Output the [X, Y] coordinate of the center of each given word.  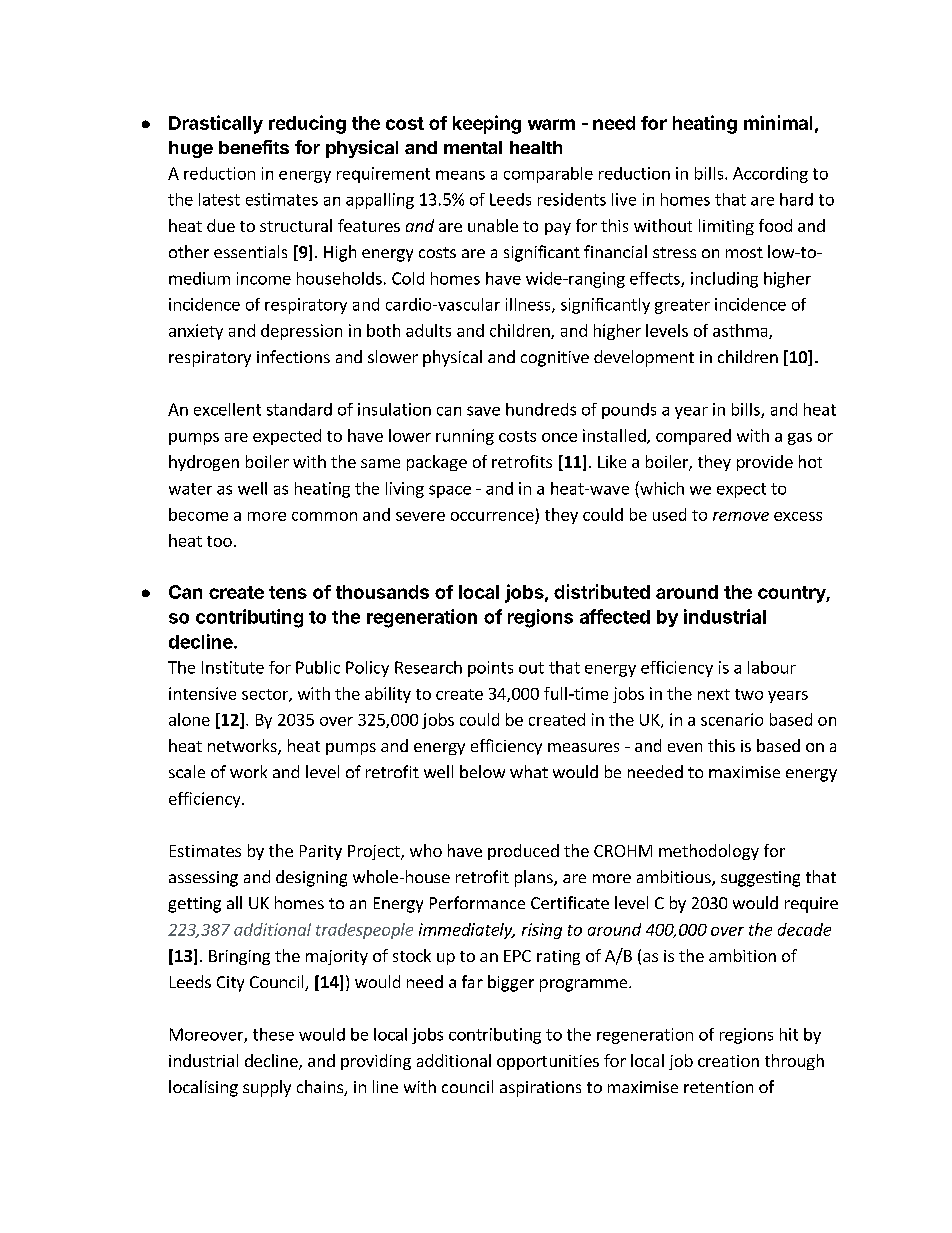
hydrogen [204, 463]
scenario [732, 719]
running [465, 437]
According [770, 175]
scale [187, 771]
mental [473, 147]
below [482, 771]
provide [765, 463]
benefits [254, 147]
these [273, 1034]
